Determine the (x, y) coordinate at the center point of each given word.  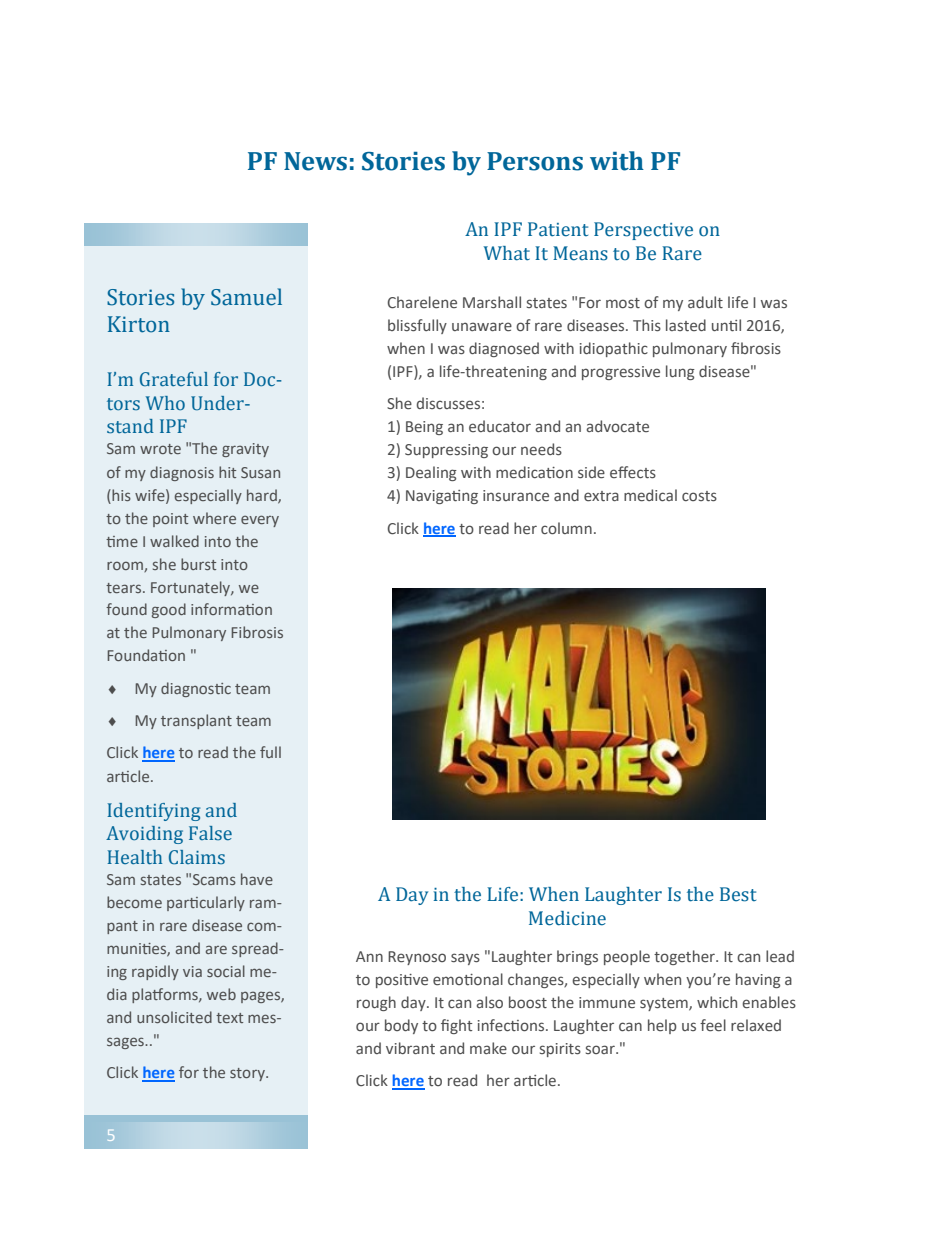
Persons (535, 161)
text (229, 1018)
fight (456, 1026)
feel (713, 1025)
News (315, 161)
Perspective (643, 231)
